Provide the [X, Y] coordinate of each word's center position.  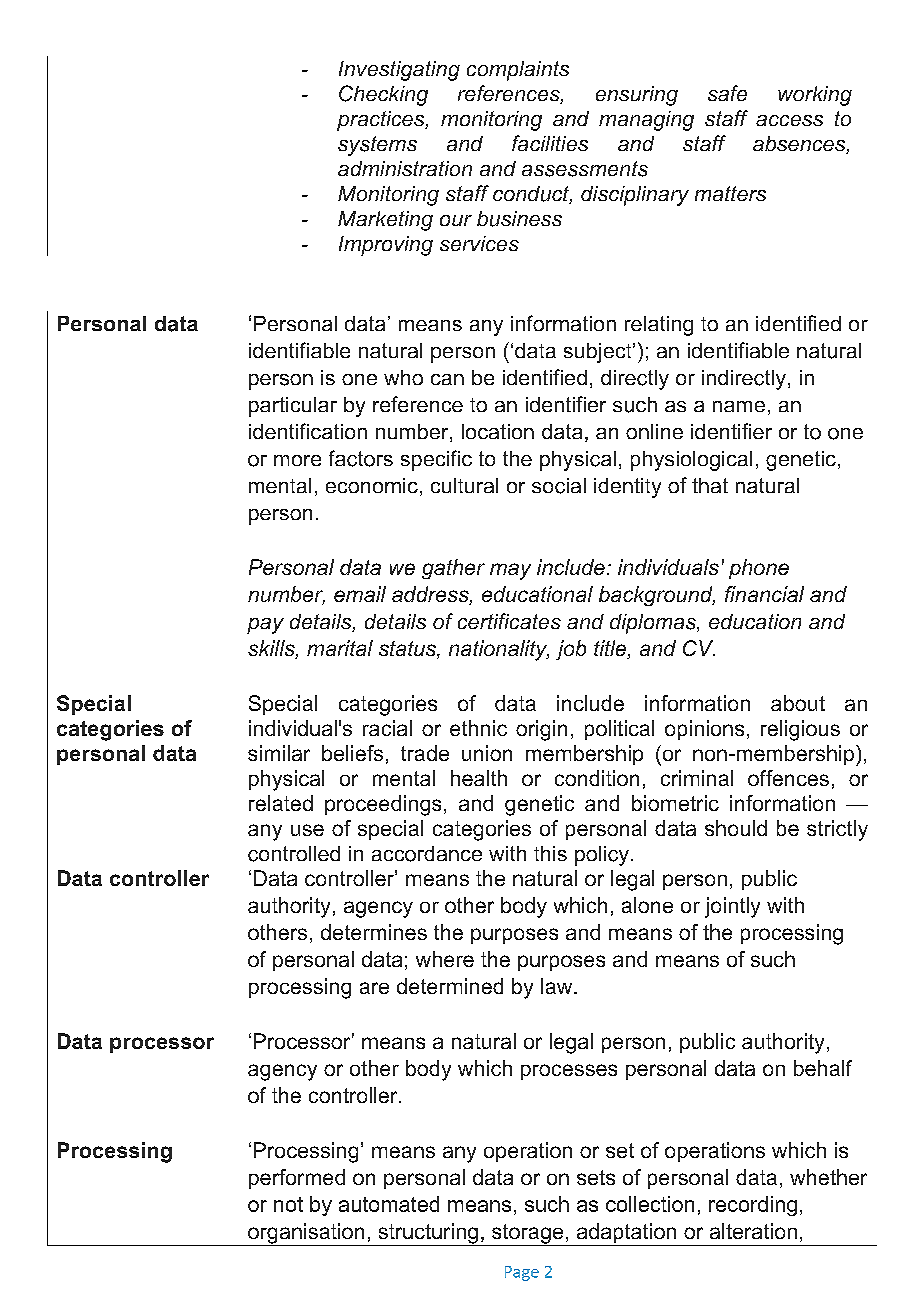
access [789, 120]
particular [293, 407]
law [558, 986]
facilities [550, 143]
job [571, 650]
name [739, 406]
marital [340, 648]
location [498, 431]
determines [374, 932]
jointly [732, 907]
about [798, 703]
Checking [383, 95]
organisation [306, 1234]
